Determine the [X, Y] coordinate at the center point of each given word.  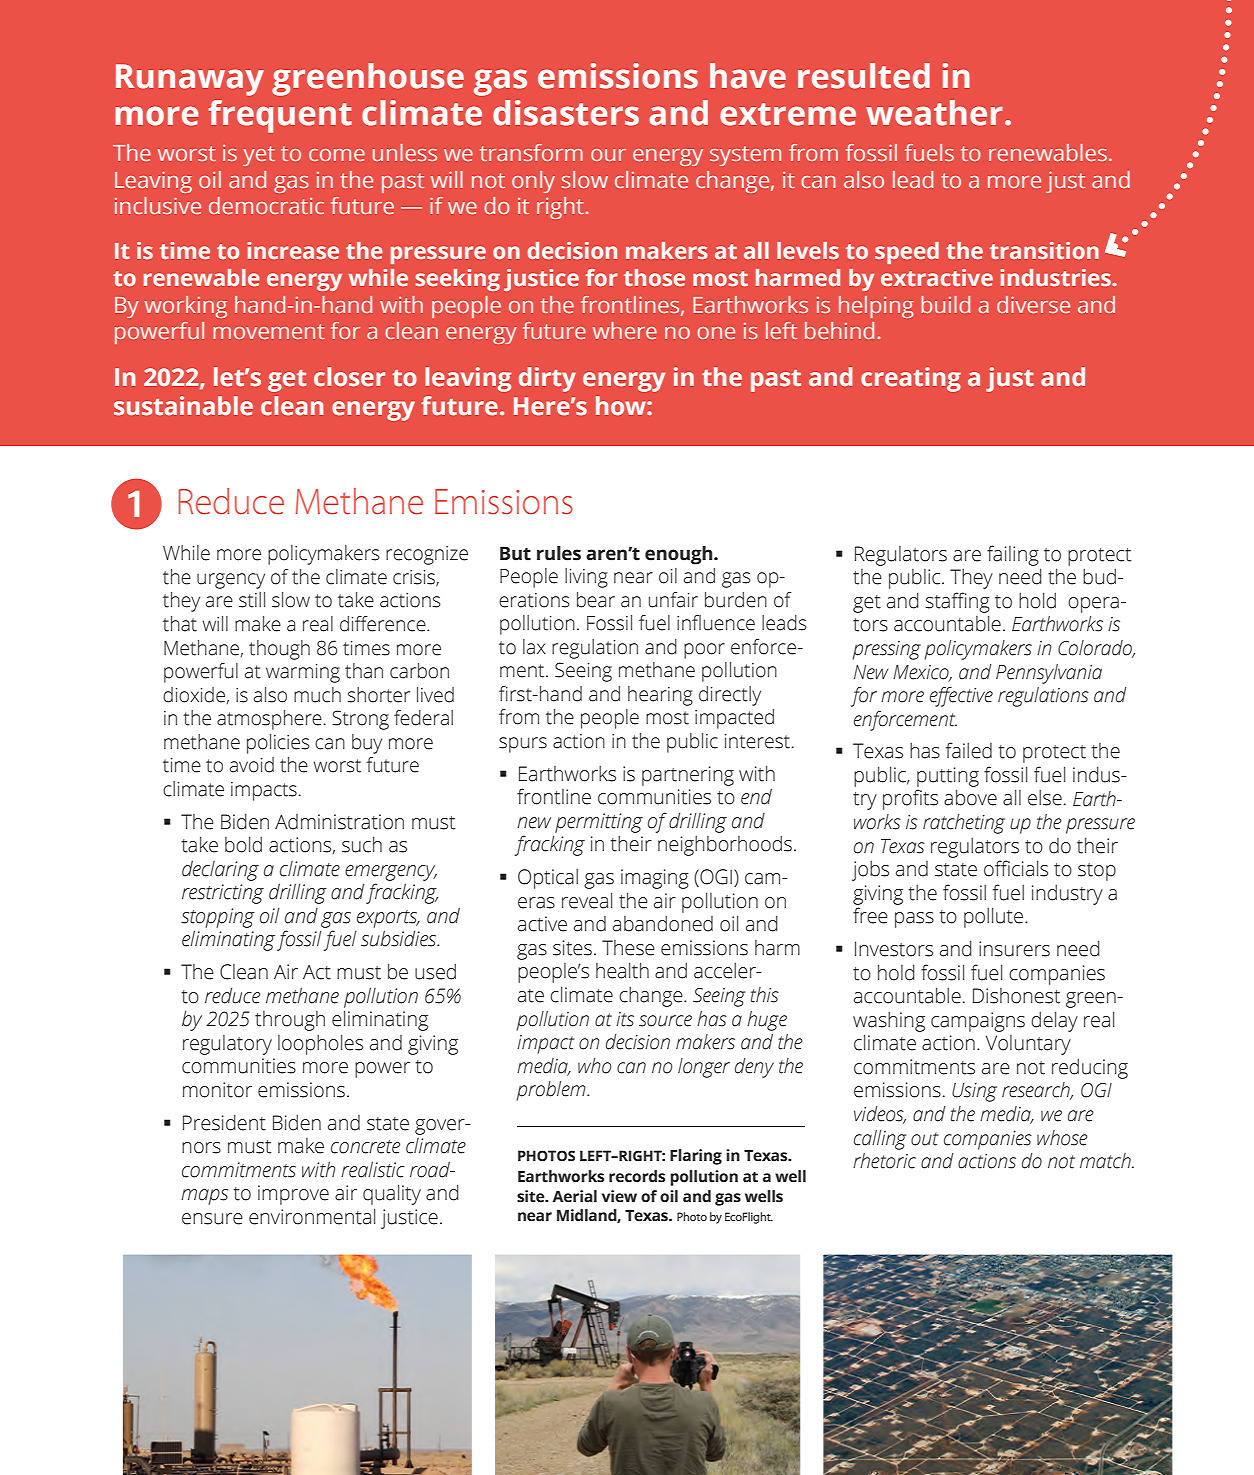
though [279, 650]
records [637, 1176]
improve [293, 1195]
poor [704, 651]
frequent [280, 116]
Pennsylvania [1049, 674]
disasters [566, 113]
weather [934, 113]
